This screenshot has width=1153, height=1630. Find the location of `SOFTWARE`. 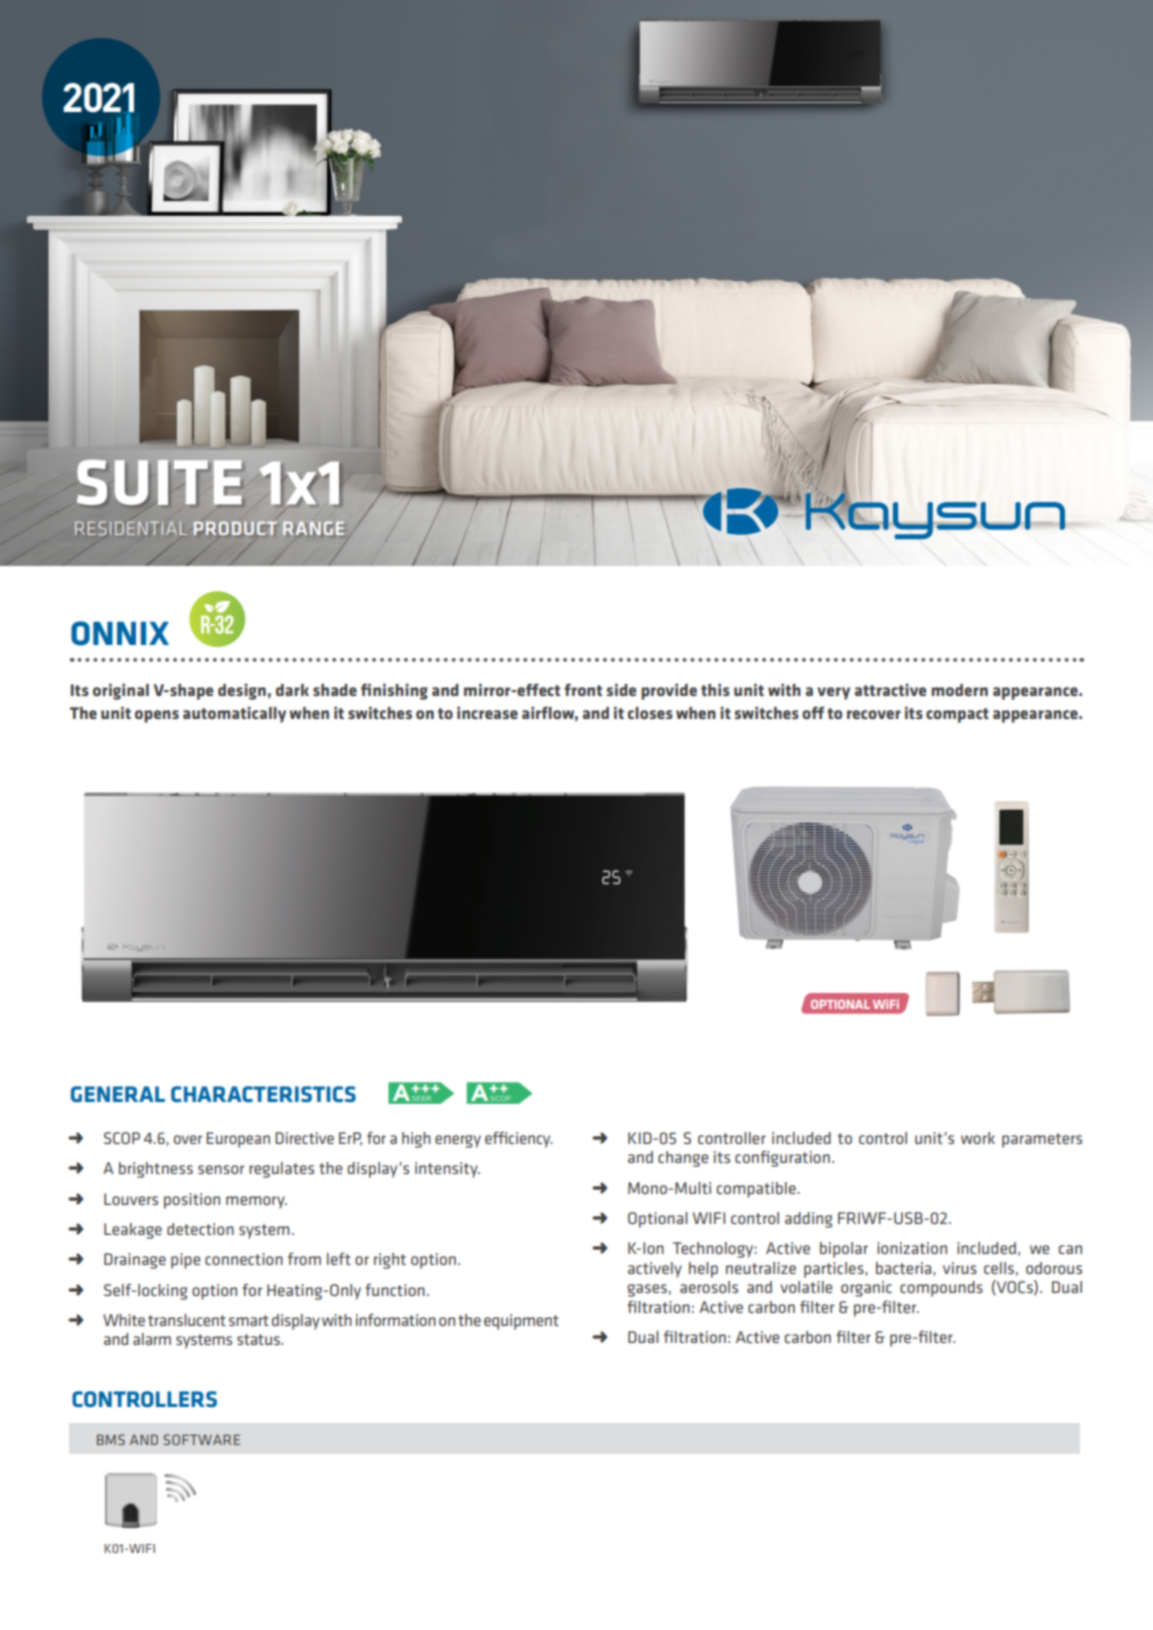

SOFTWARE is located at coordinates (202, 1439).
